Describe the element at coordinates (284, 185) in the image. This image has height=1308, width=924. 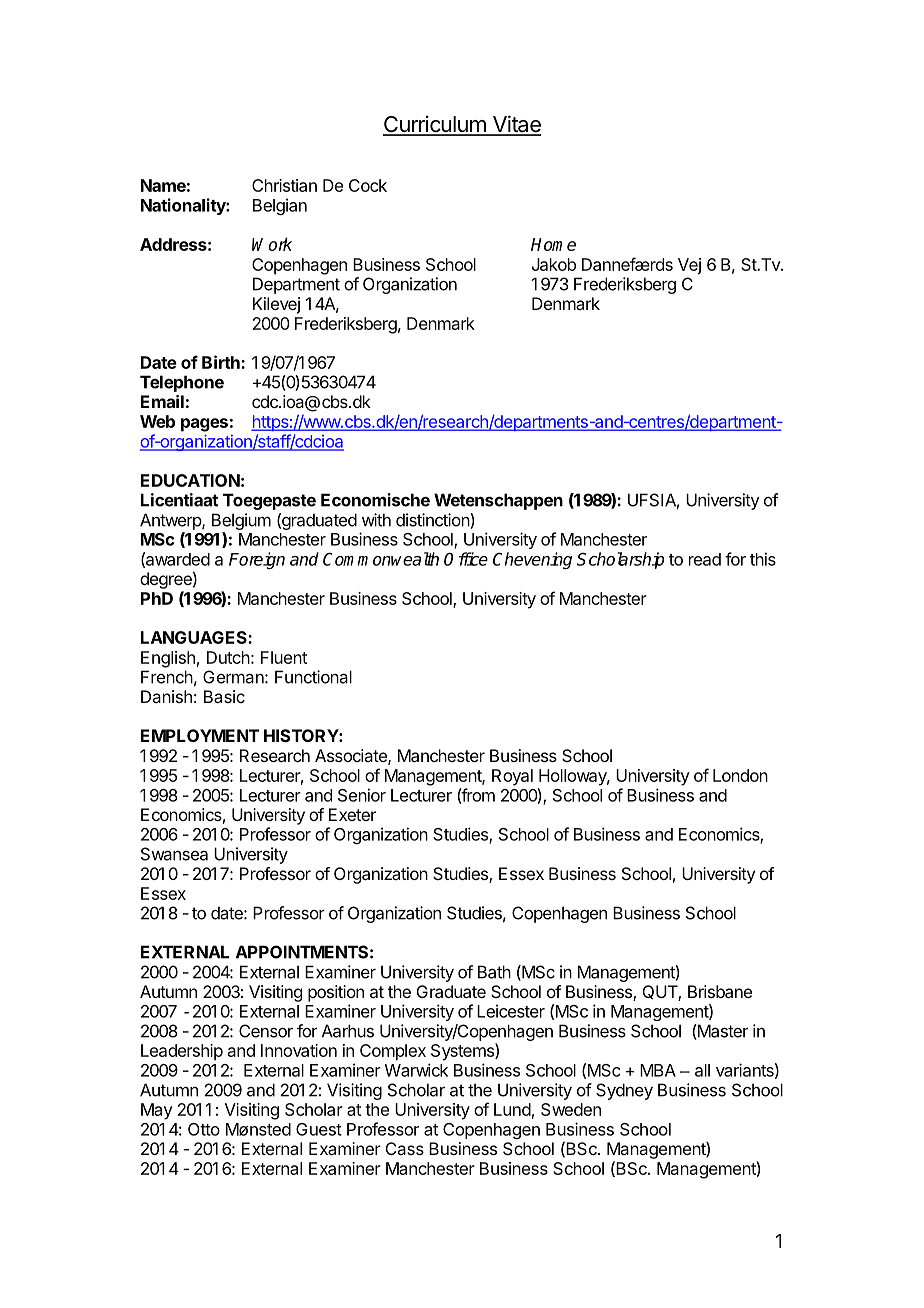
I see `Christian` at that location.
